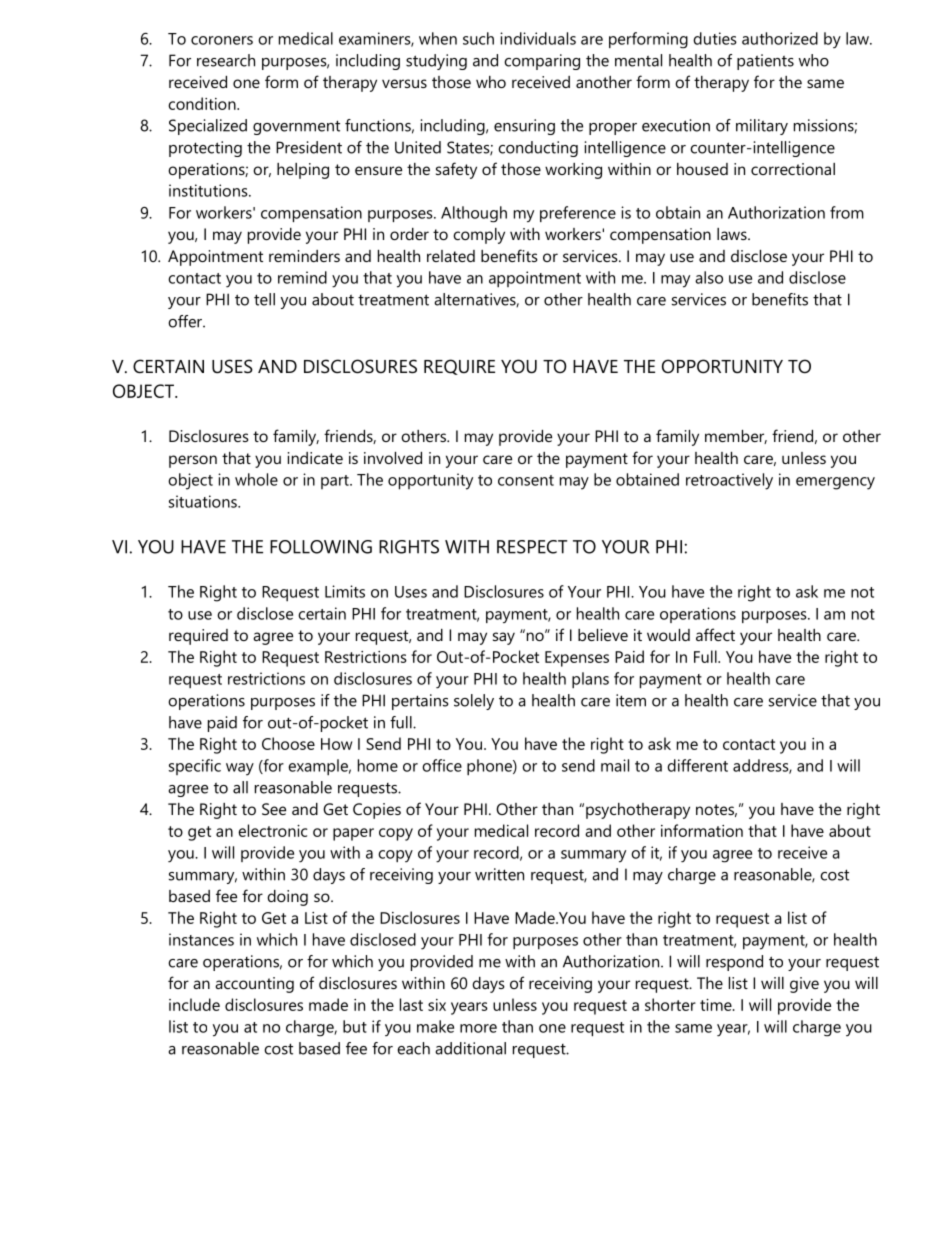 This screenshot has width=952, height=1233. Describe the element at coordinates (186, 321) in the screenshot. I see `offer` at that location.
